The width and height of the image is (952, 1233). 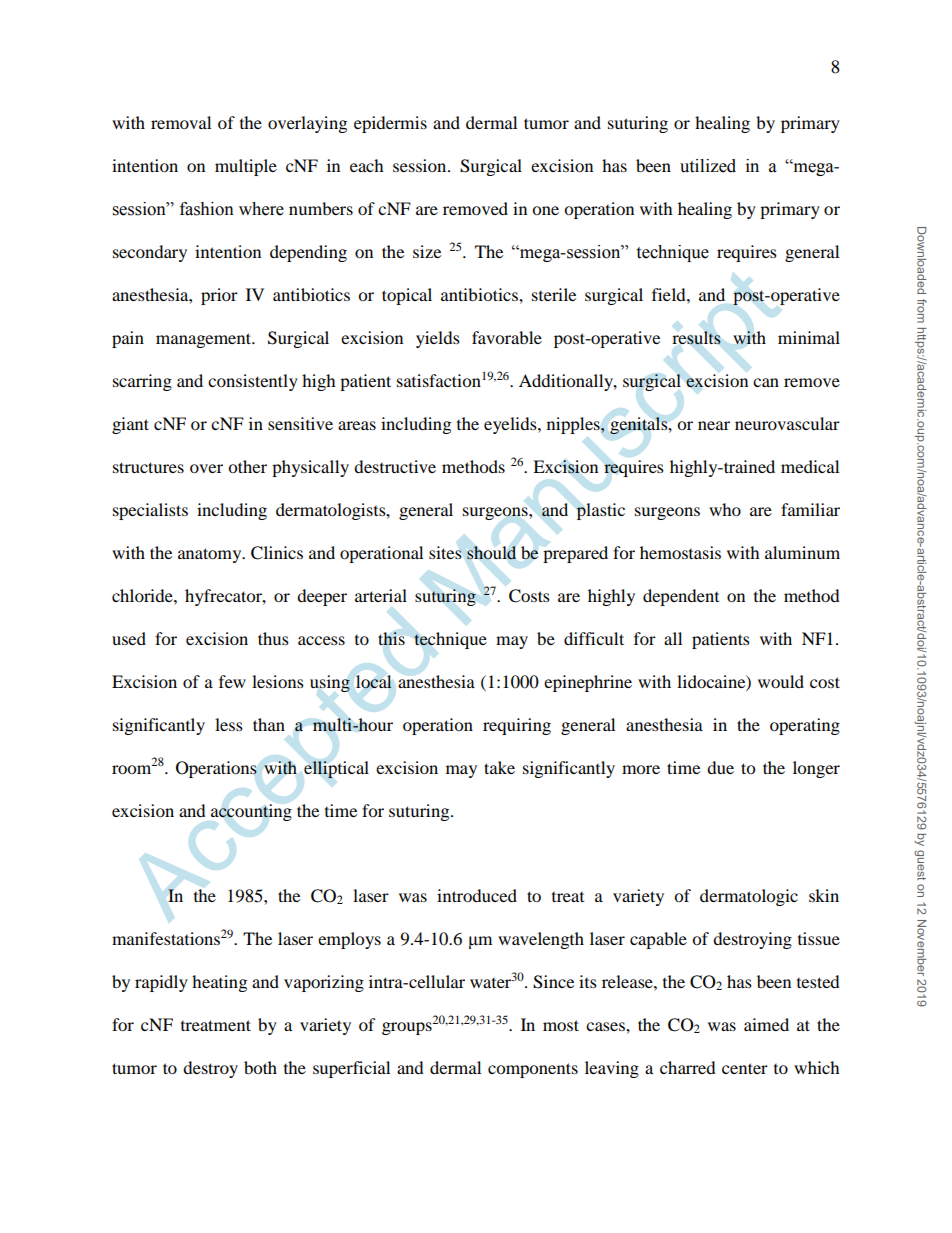 I want to click on take, so click(x=499, y=767).
